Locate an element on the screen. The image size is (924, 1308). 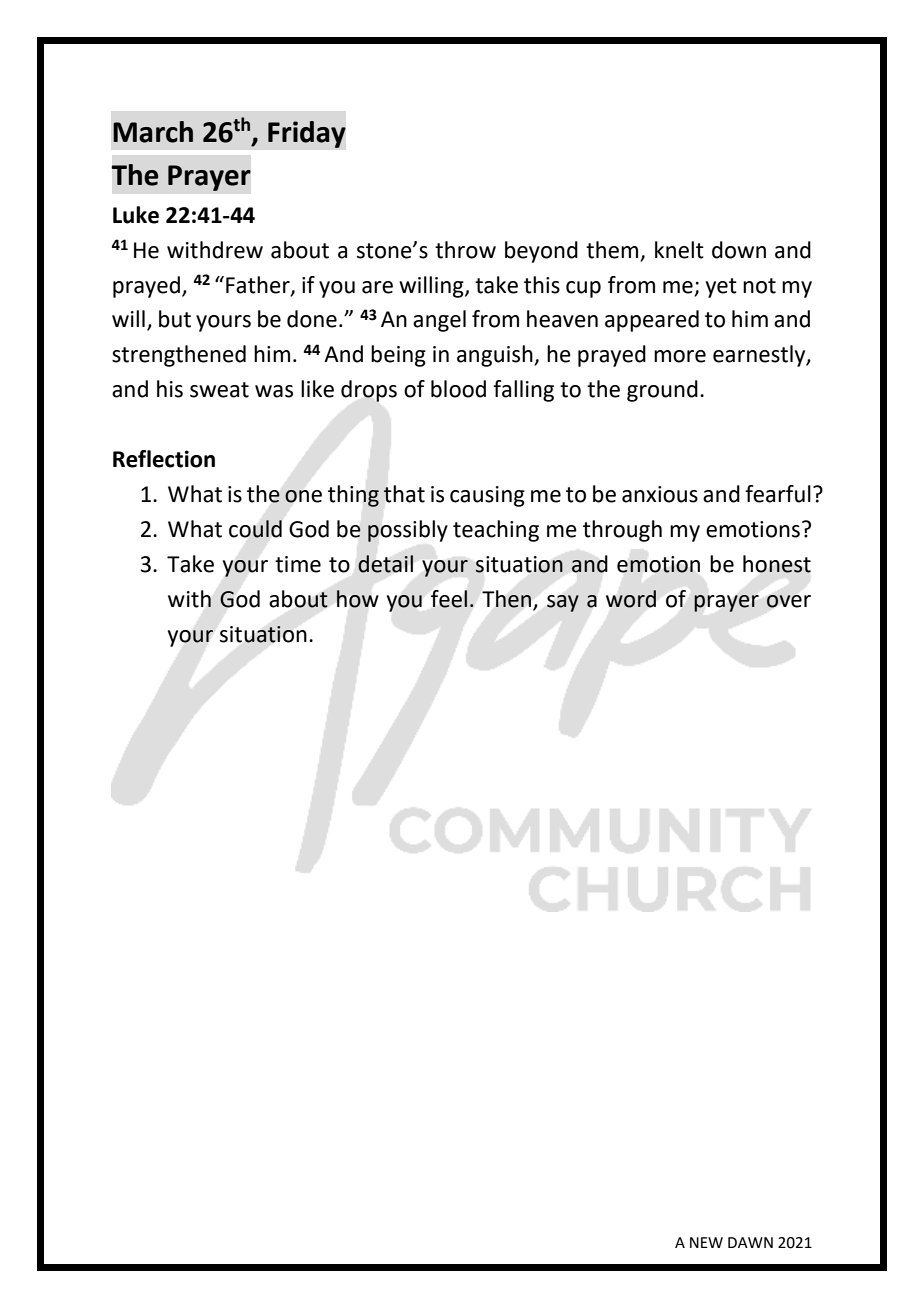
over is located at coordinates (788, 601).
